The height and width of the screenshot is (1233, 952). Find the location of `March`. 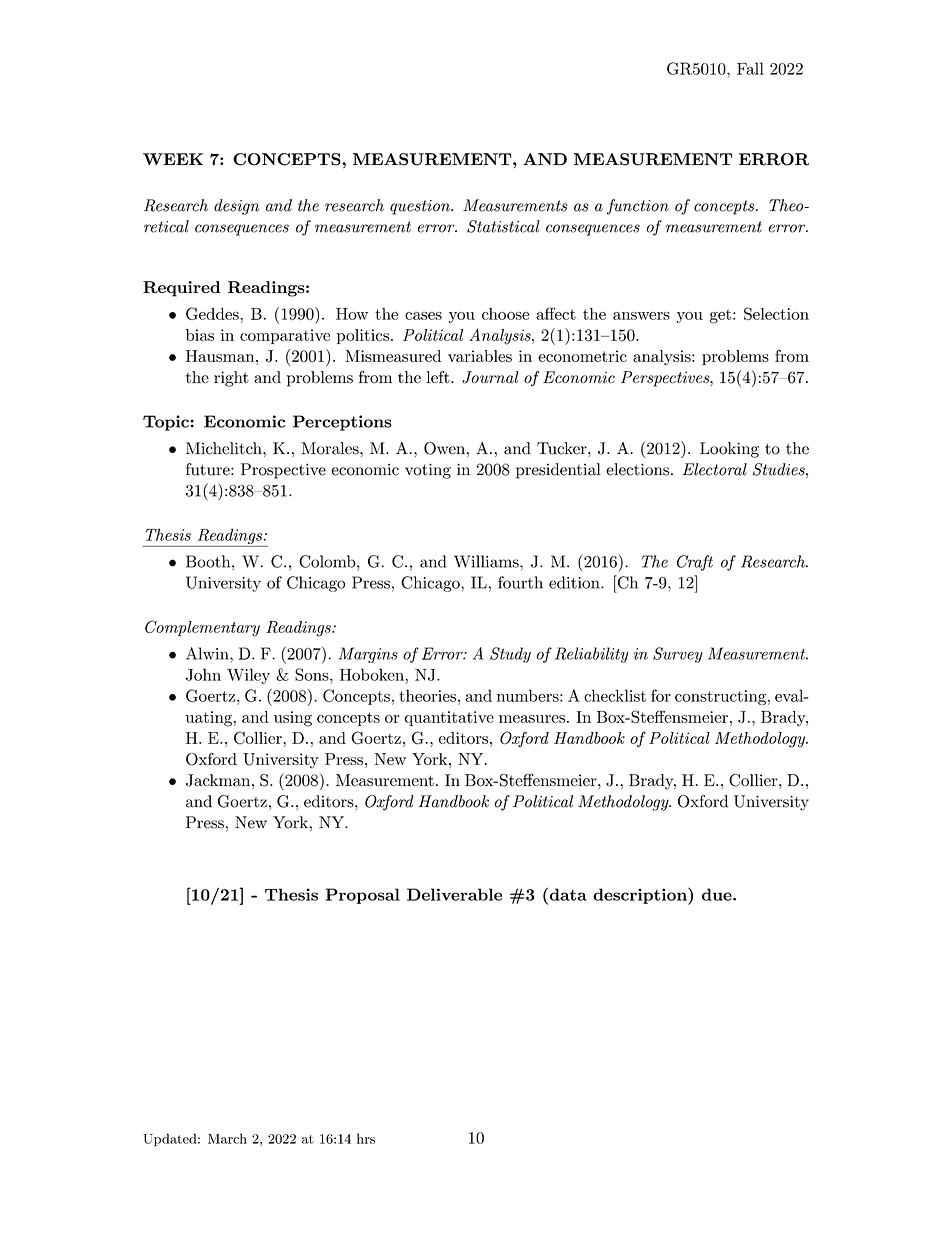

March is located at coordinates (227, 1138).
